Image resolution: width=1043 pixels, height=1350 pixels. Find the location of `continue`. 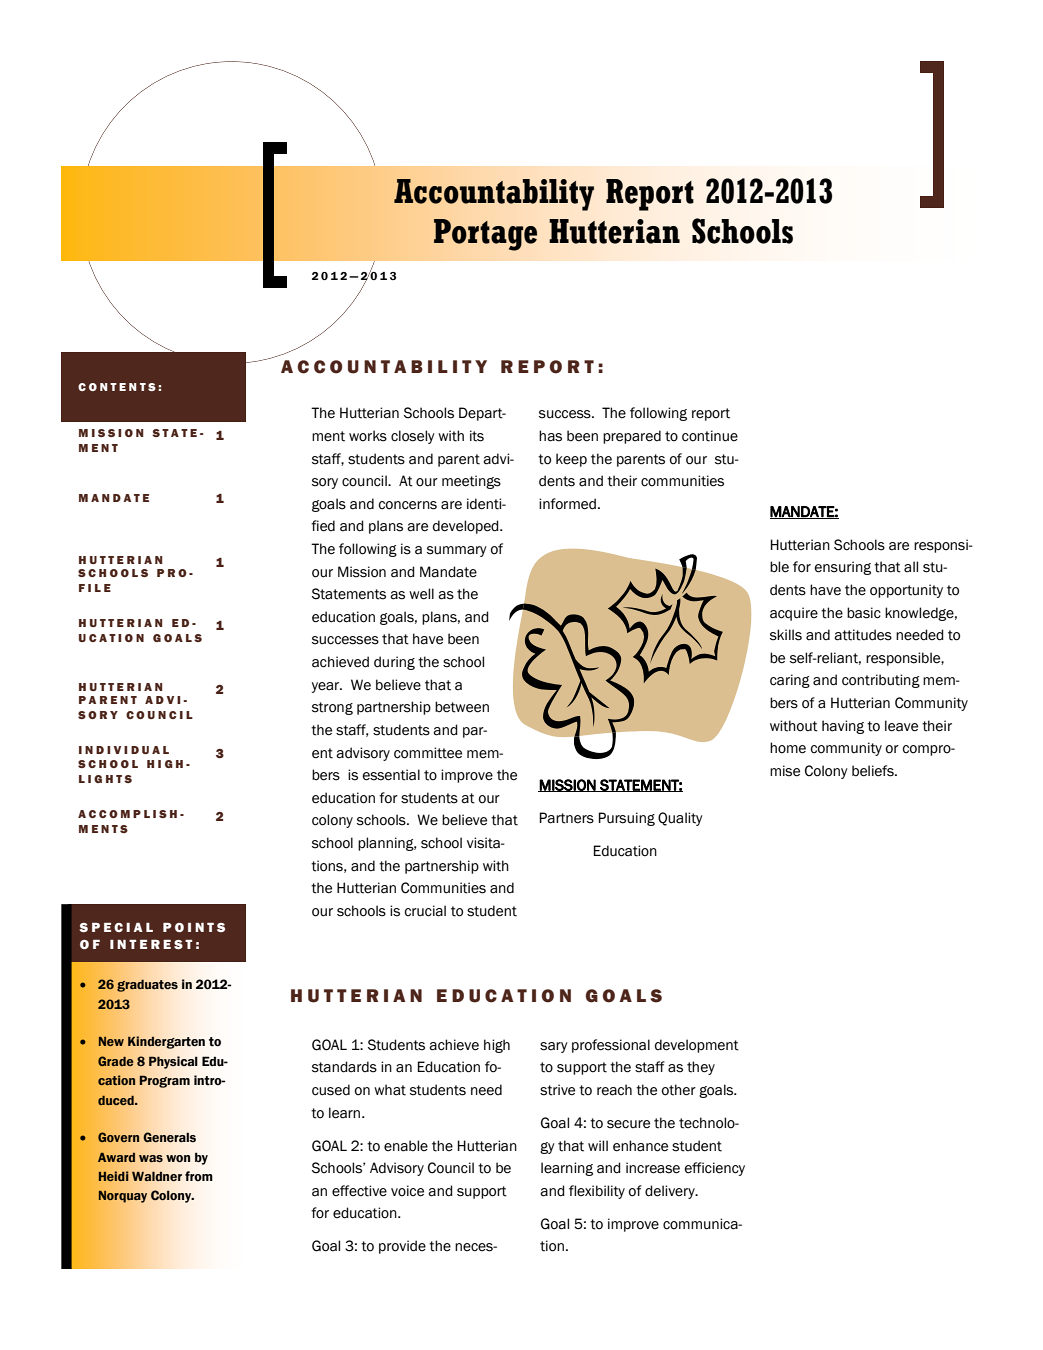

continue is located at coordinates (710, 436).
